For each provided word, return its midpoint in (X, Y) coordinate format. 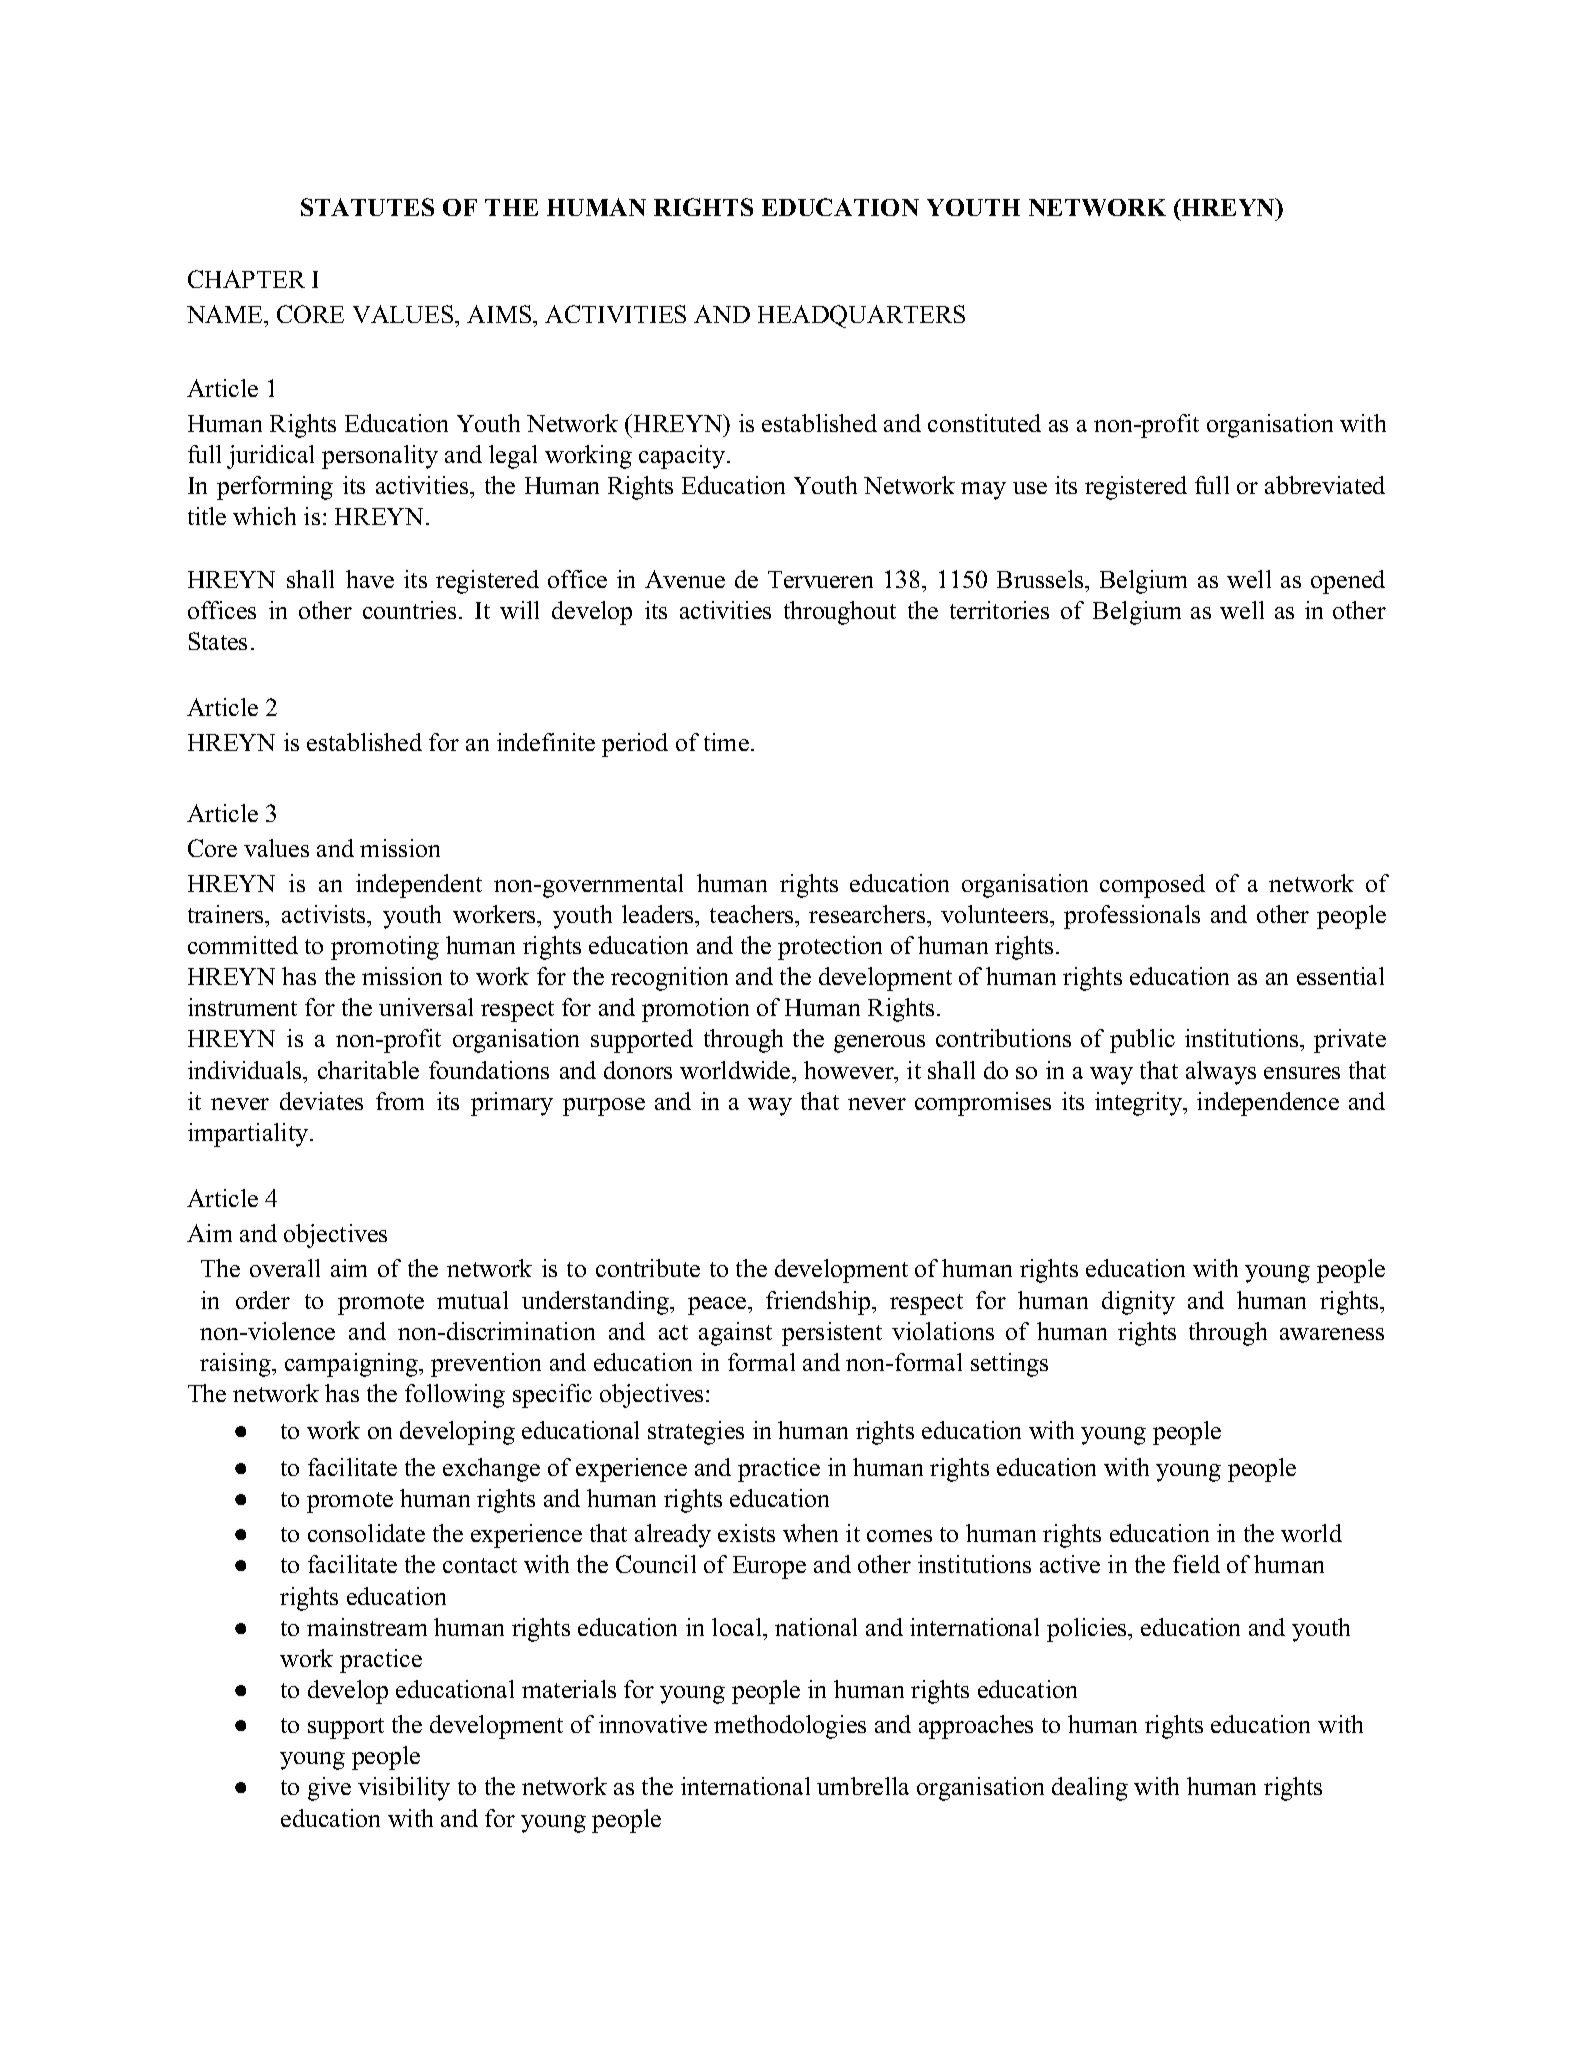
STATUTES (367, 207)
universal (426, 1007)
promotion (695, 1010)
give (329, 1789)
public (1142, 1041)
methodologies (790, 1727)
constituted (984, 423)
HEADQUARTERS (861, 316)
